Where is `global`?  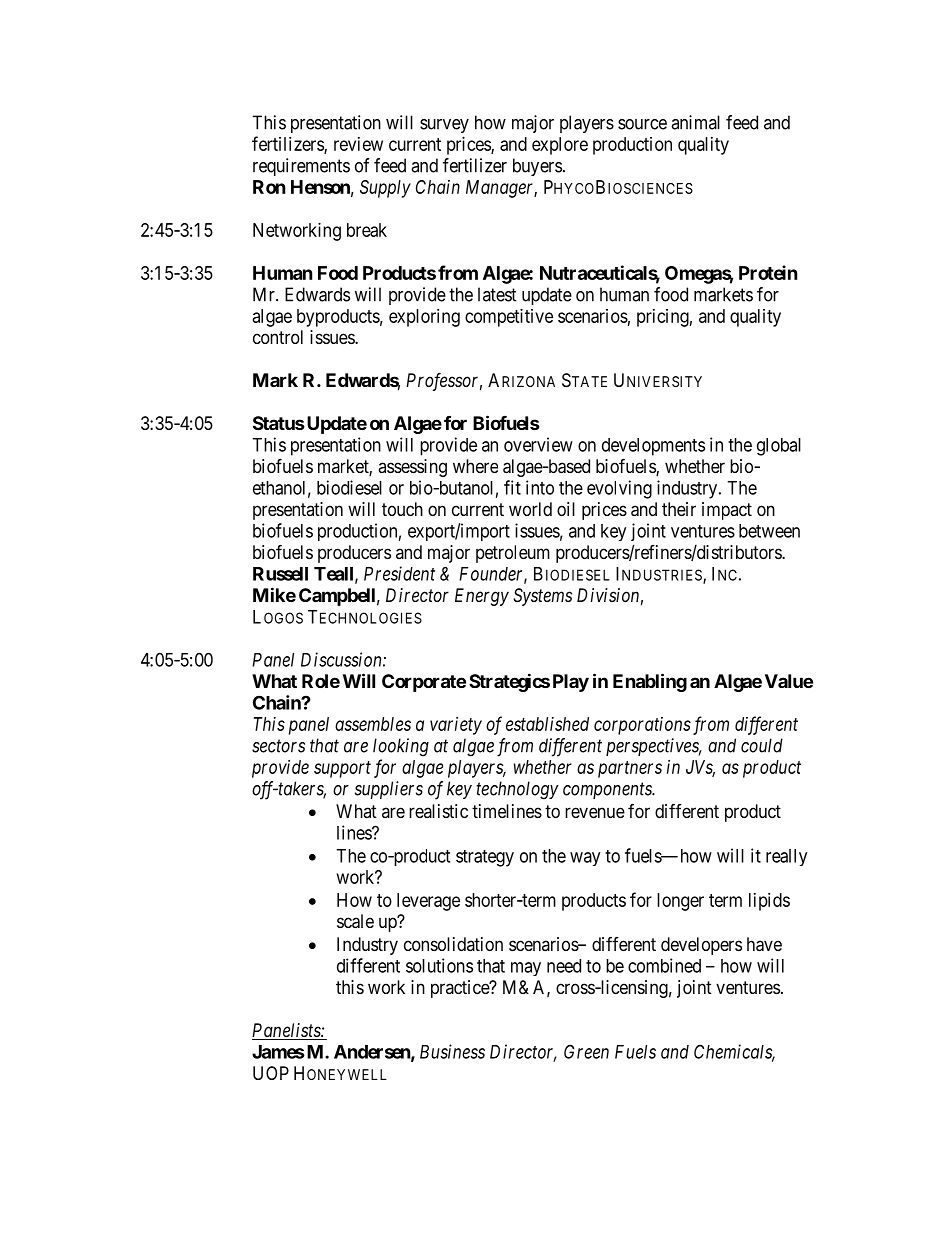 global is located at coordinates (779, 447).
